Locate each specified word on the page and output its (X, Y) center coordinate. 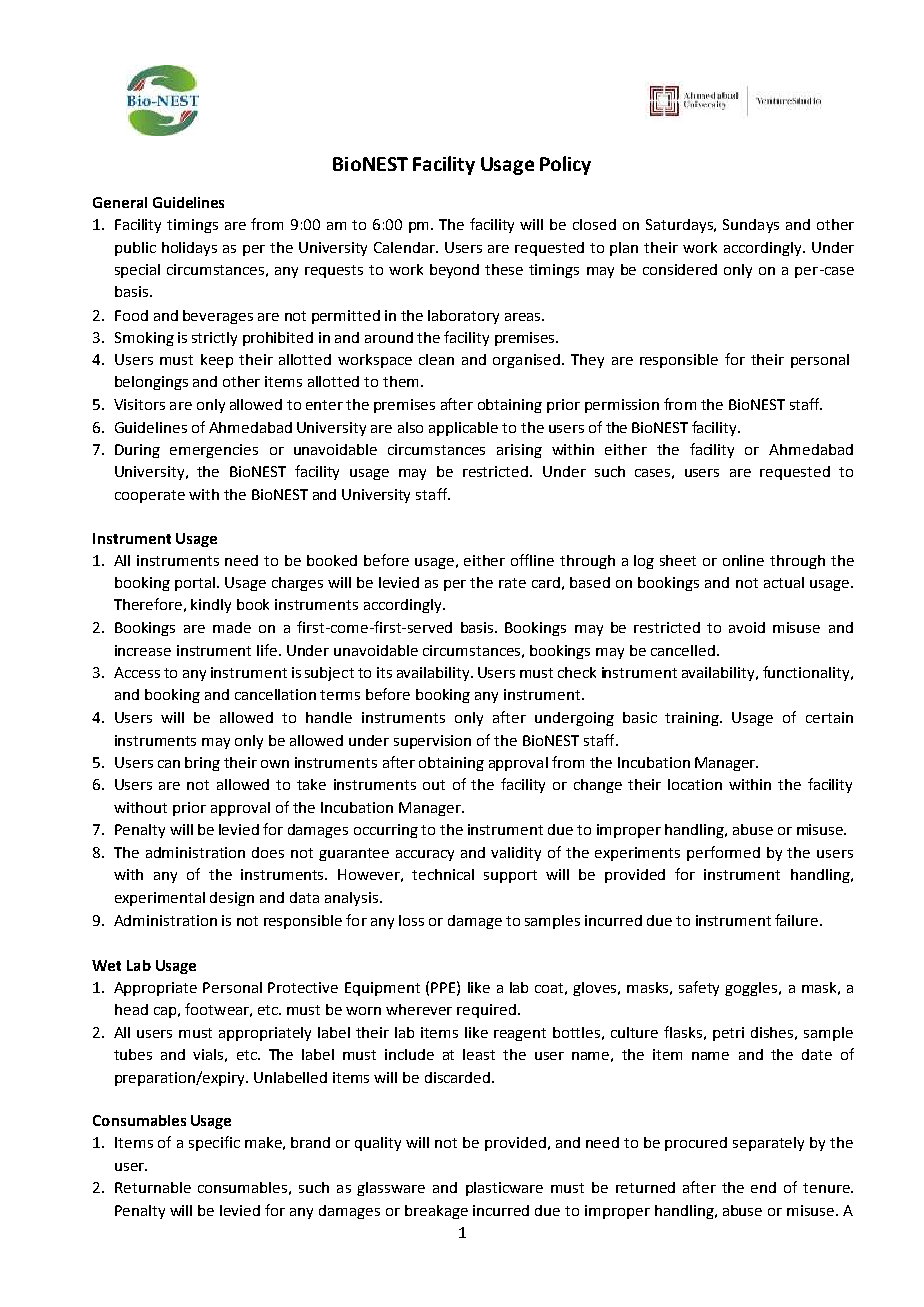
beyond (454, 271)
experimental (160, 899)
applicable (463, 429)
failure (798, 920)
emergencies (214, 451)
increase (143, 650)
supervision (432, 742)
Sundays (751, 226)
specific (214, 1143)
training (693, 719)
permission (622, 406)
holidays (189, 249)
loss (411, 920)
